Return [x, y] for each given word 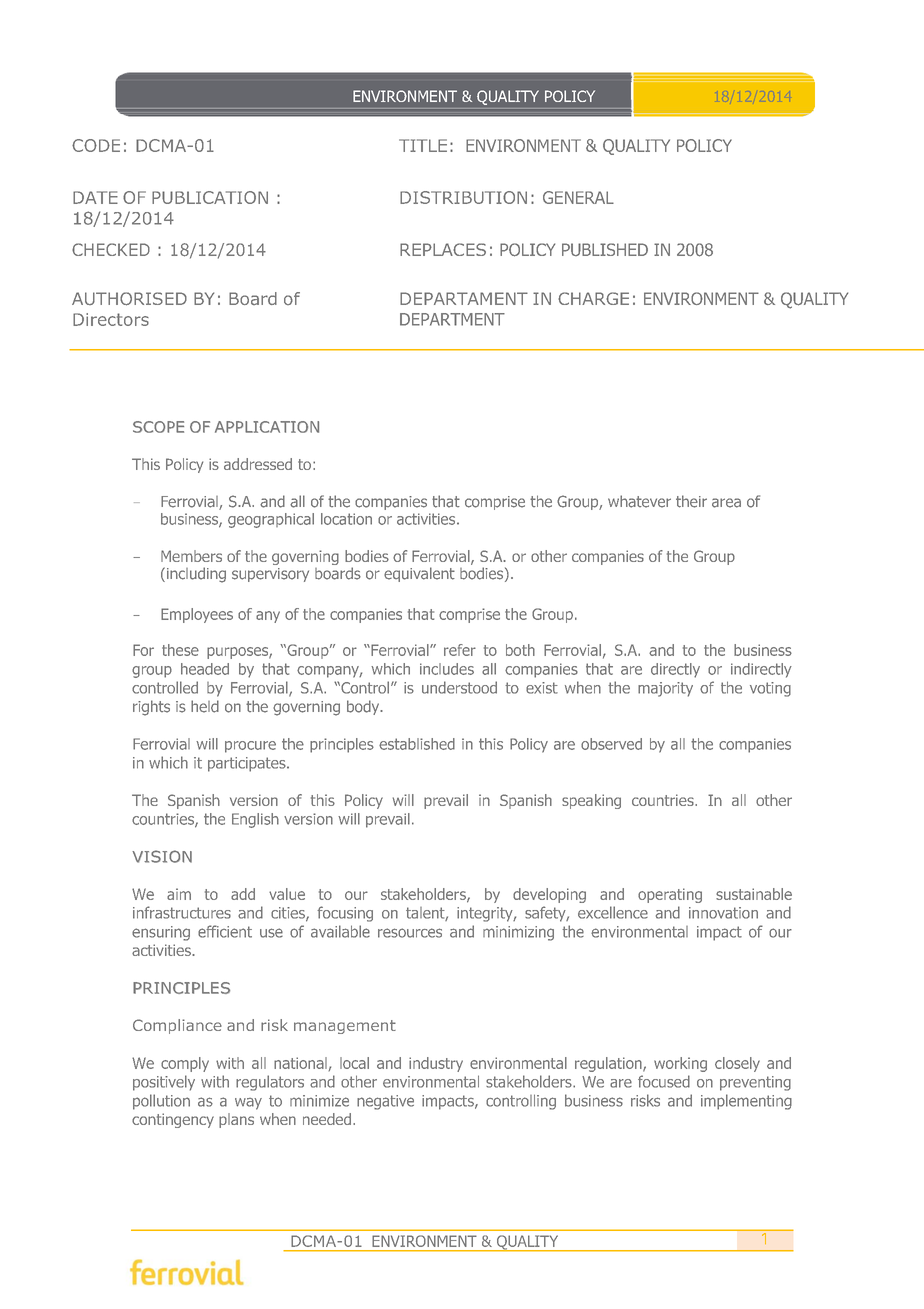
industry [436, 1064]
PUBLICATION [210, 197]
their [691, 501]
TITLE [423, 145]
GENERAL [578, 197]
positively [164, 1083]
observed [611, 744]
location [346, 519]
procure [250, 747]
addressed [258, 464]
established [417, 744]
